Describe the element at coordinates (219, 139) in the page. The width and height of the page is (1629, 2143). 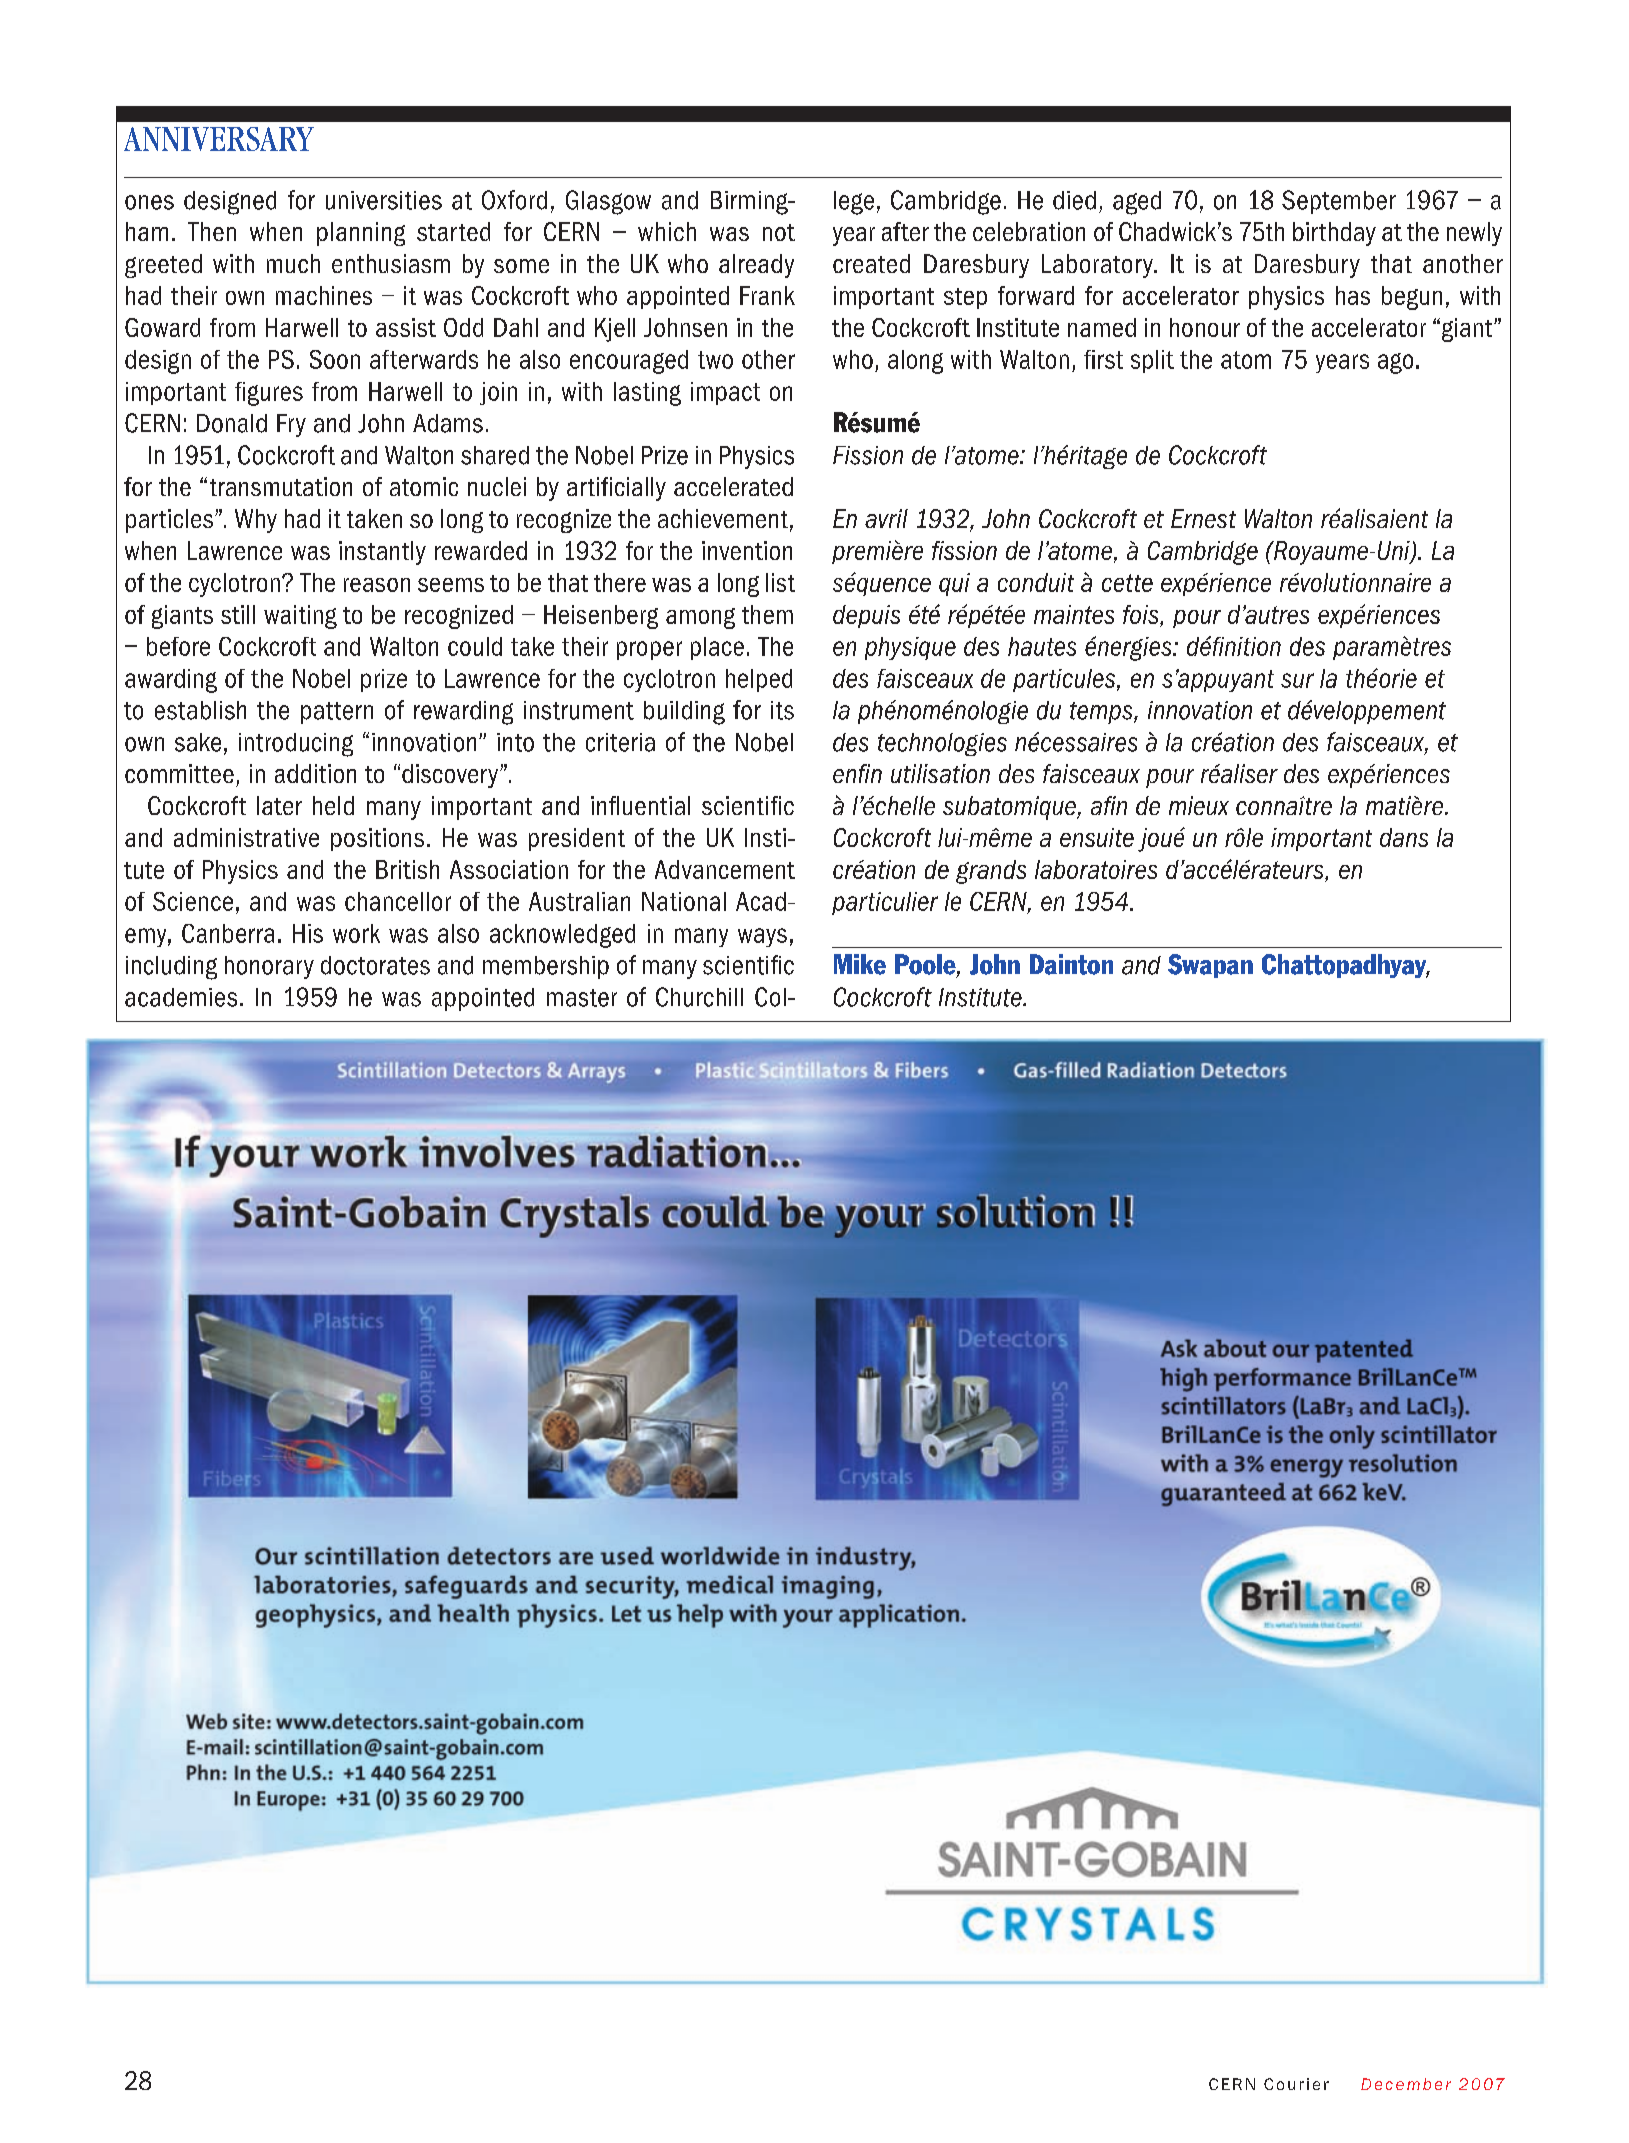
I see `anniversary` at that location.
